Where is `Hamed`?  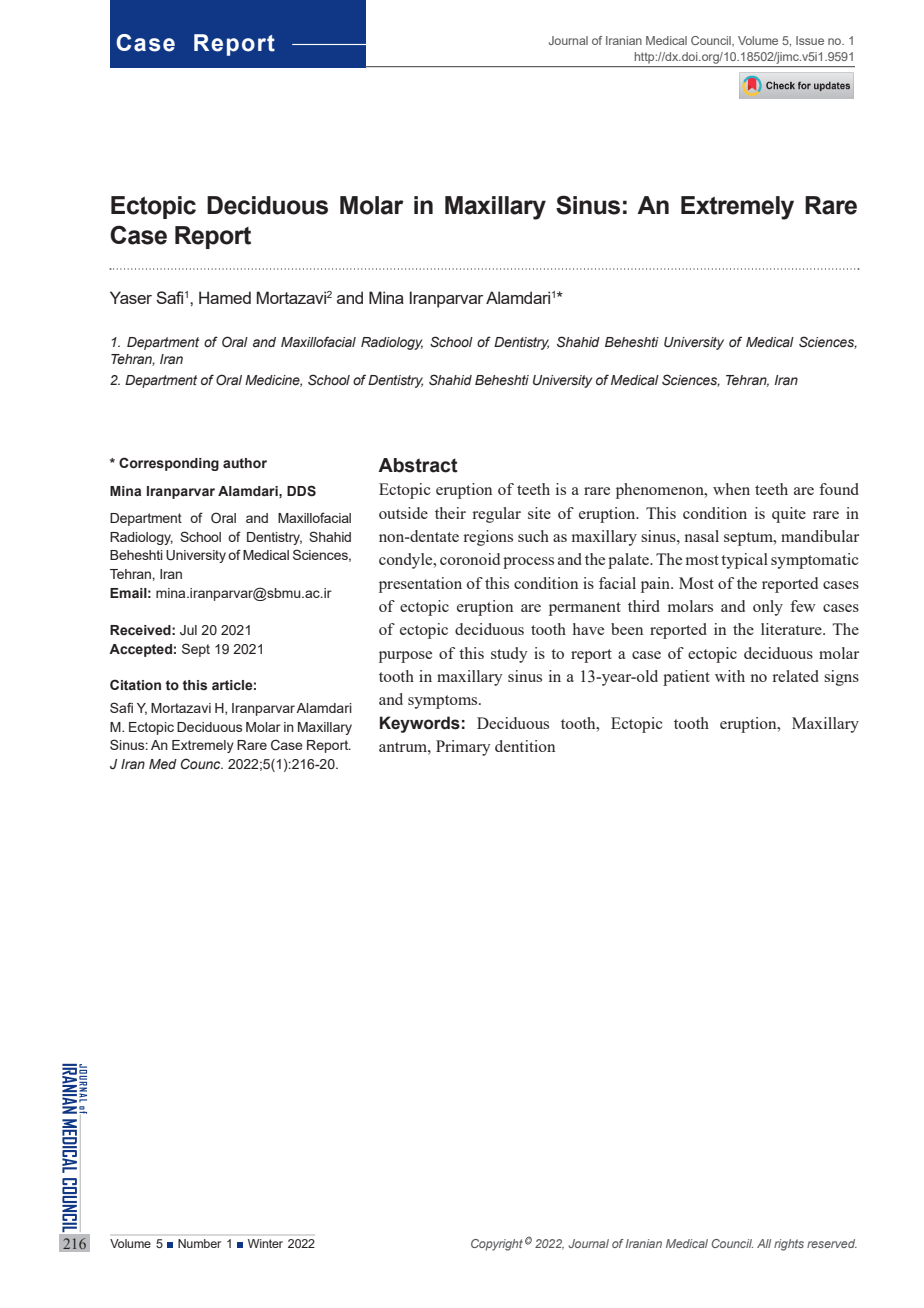
Hamed is located at coordinates (225, 297).
